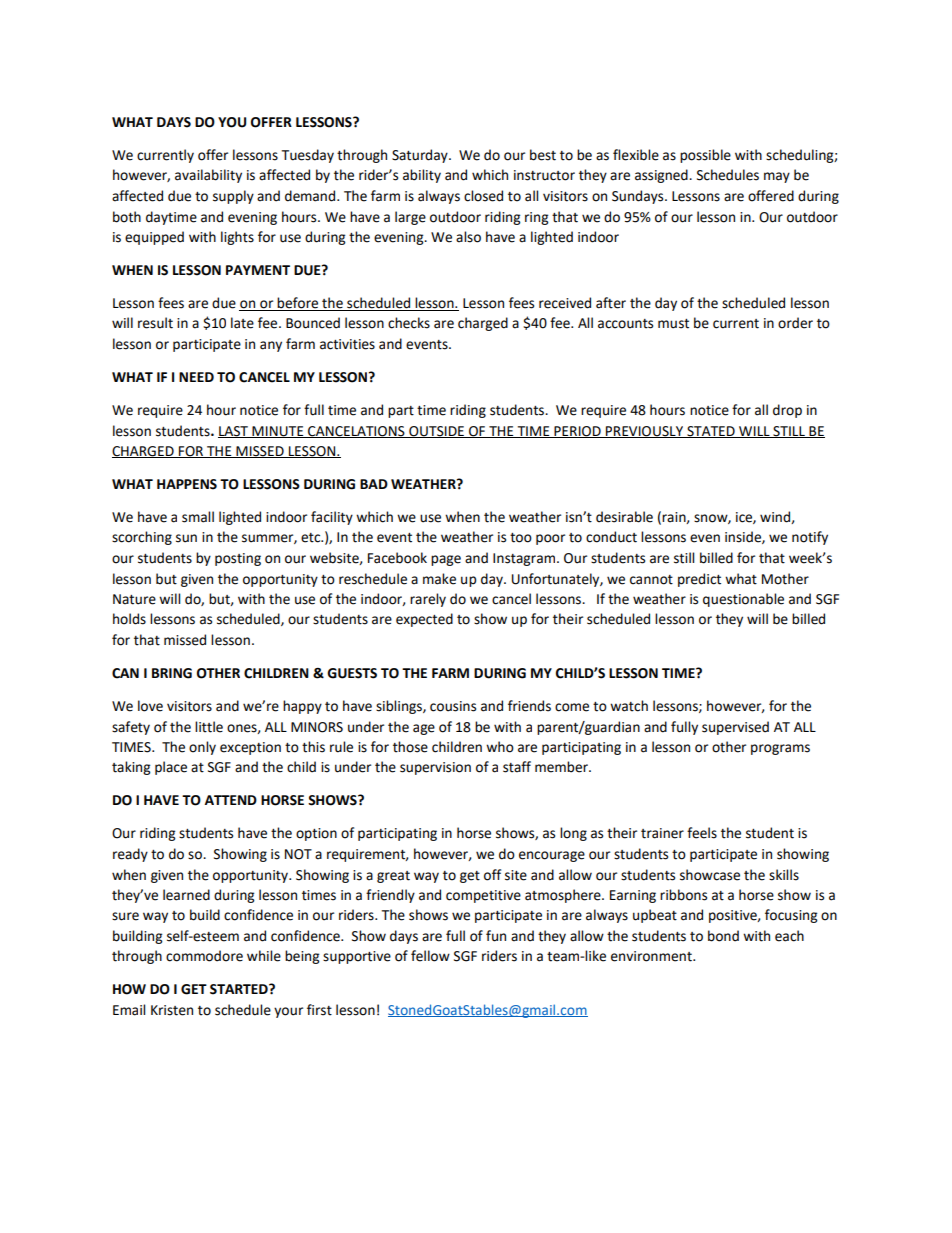 The height and width of the screenshot is (1233, 952). I want to click on cousins, so click(453, 706).
